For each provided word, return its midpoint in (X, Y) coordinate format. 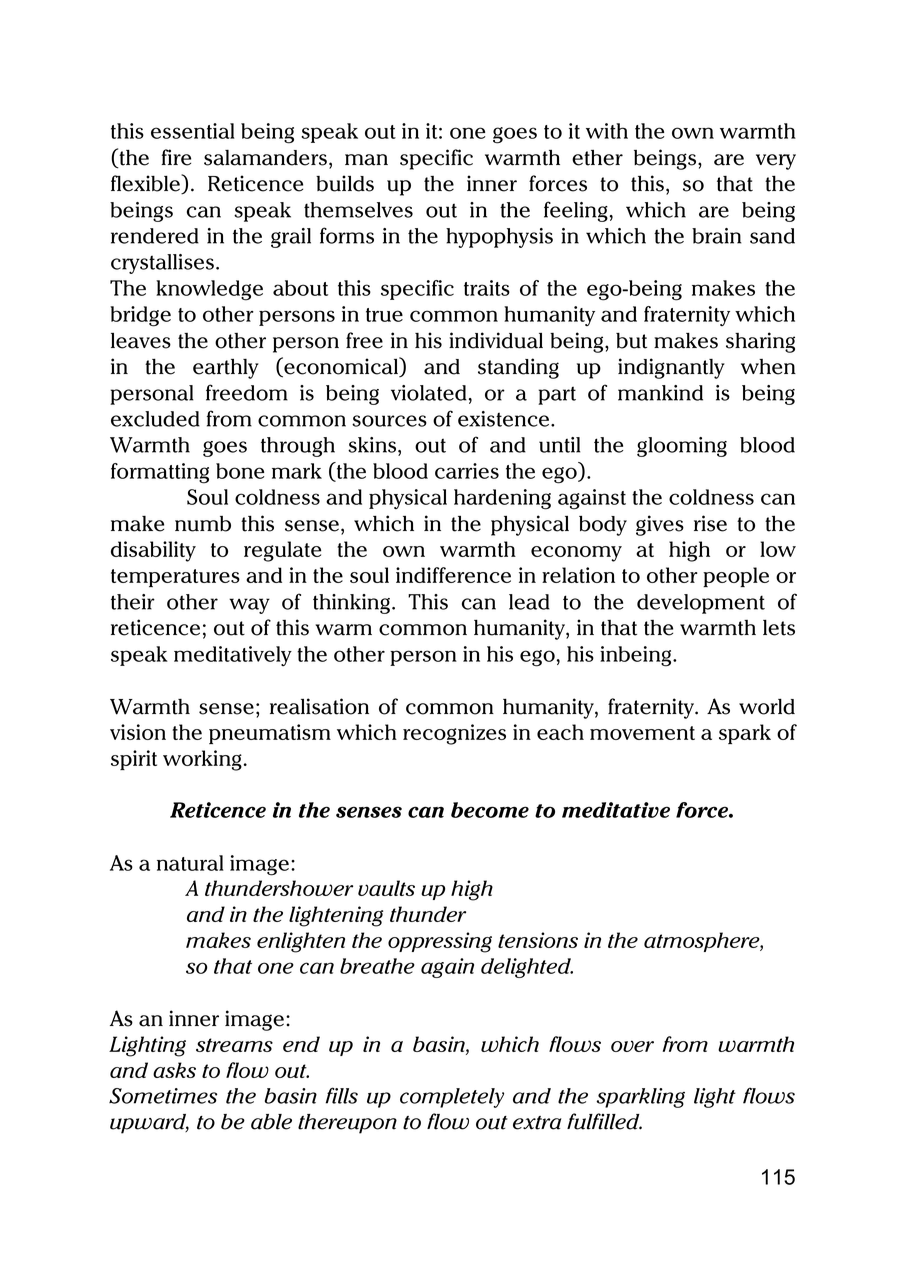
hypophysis (499, 238)
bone (240, 471)
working (202, 760)
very (776, 162)
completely (452, 1098)
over (632, 1046)
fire (176, 157)
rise (710, 523)
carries (467, 471)
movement (642, 733)
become (490, 810)
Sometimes (163, 1096)
